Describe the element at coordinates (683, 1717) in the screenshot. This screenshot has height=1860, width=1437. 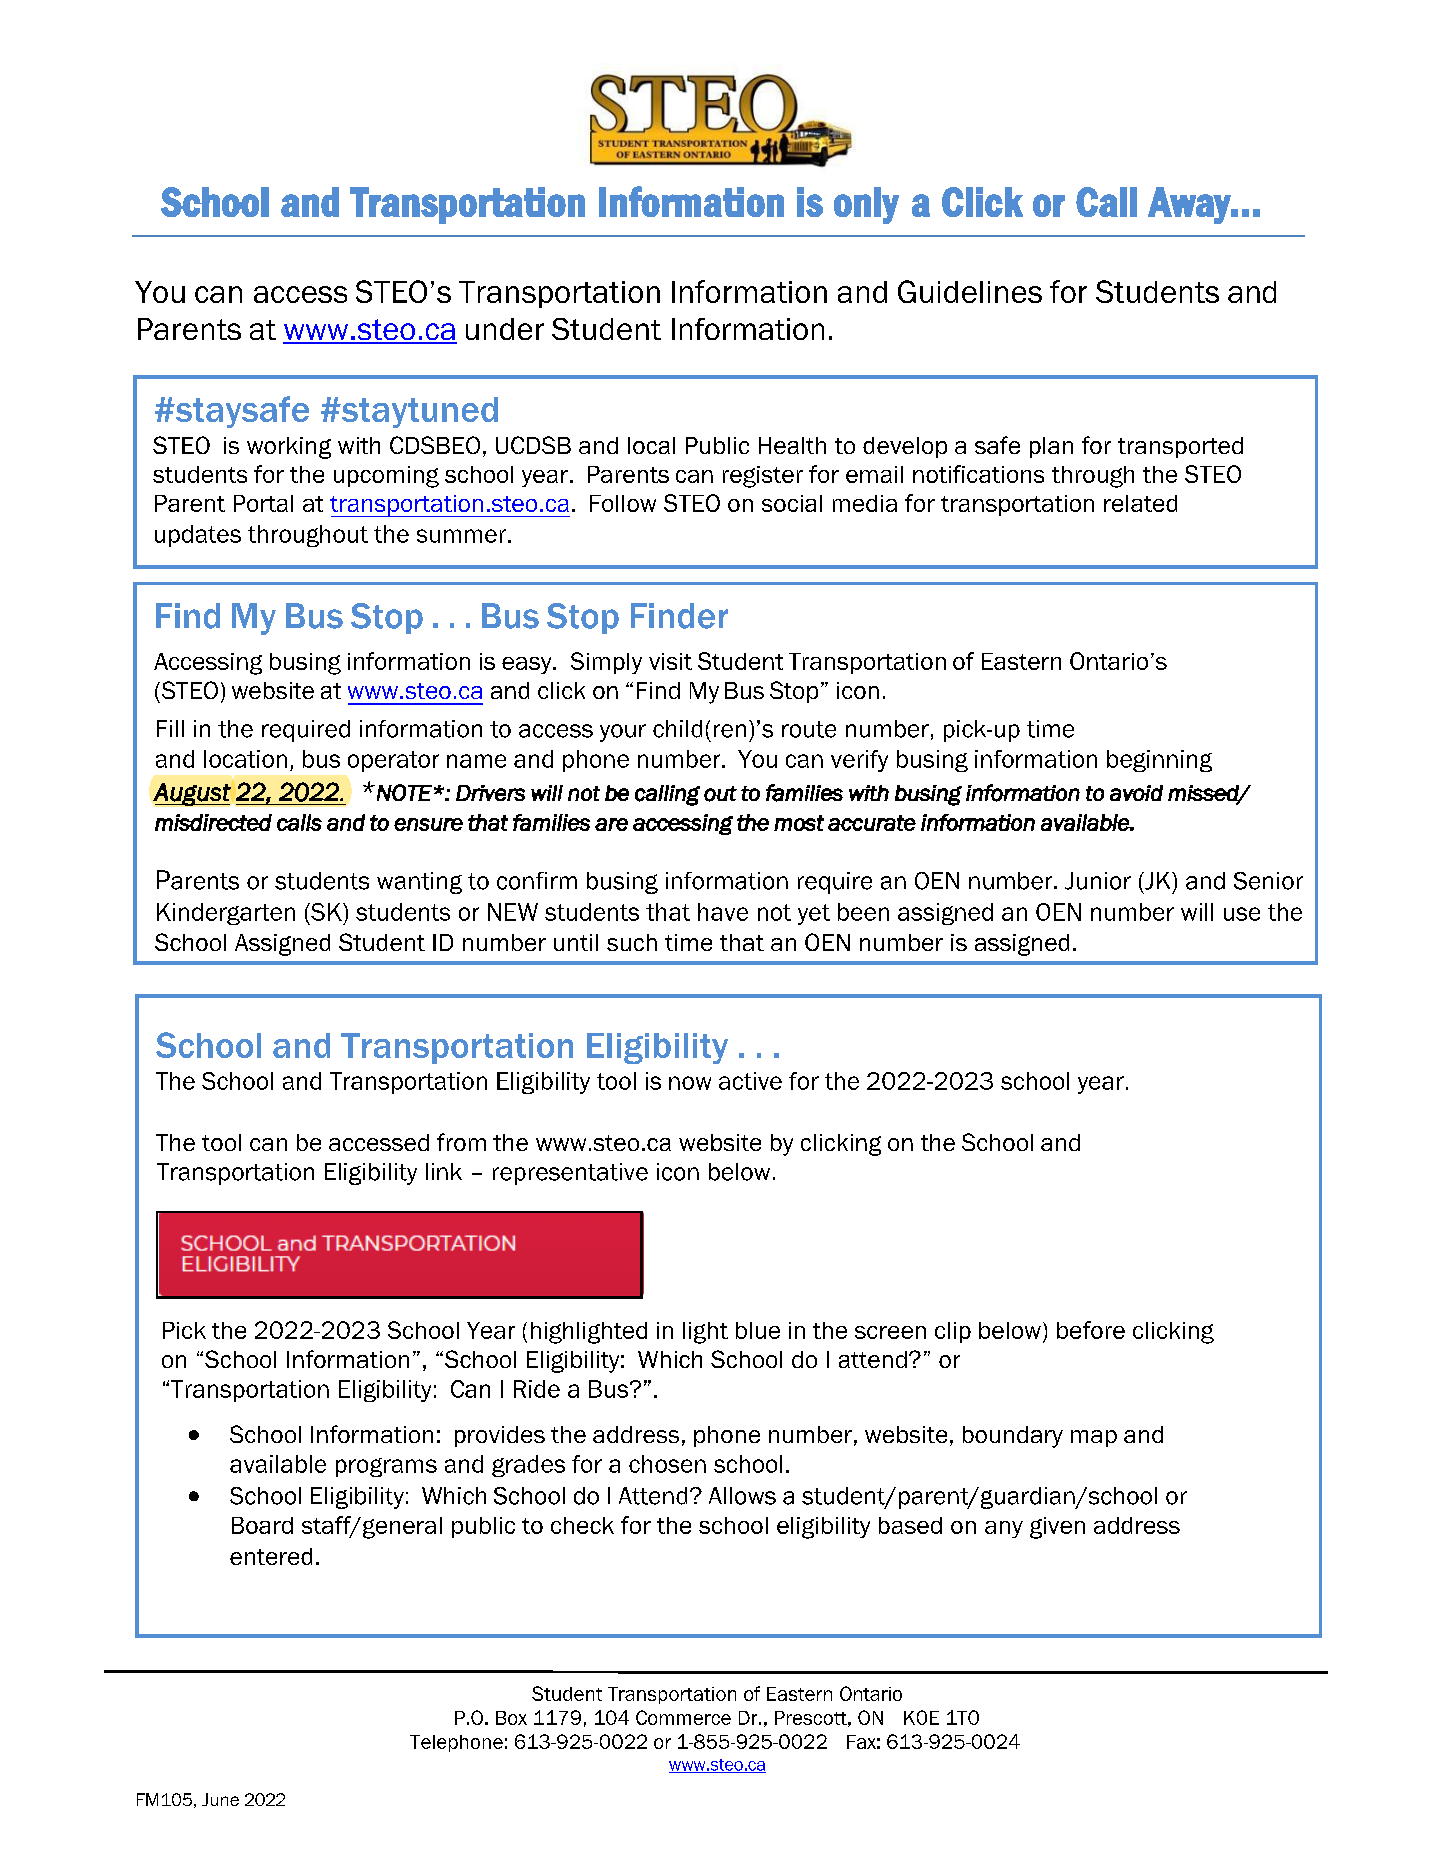
I see `Commerce` at that location.
